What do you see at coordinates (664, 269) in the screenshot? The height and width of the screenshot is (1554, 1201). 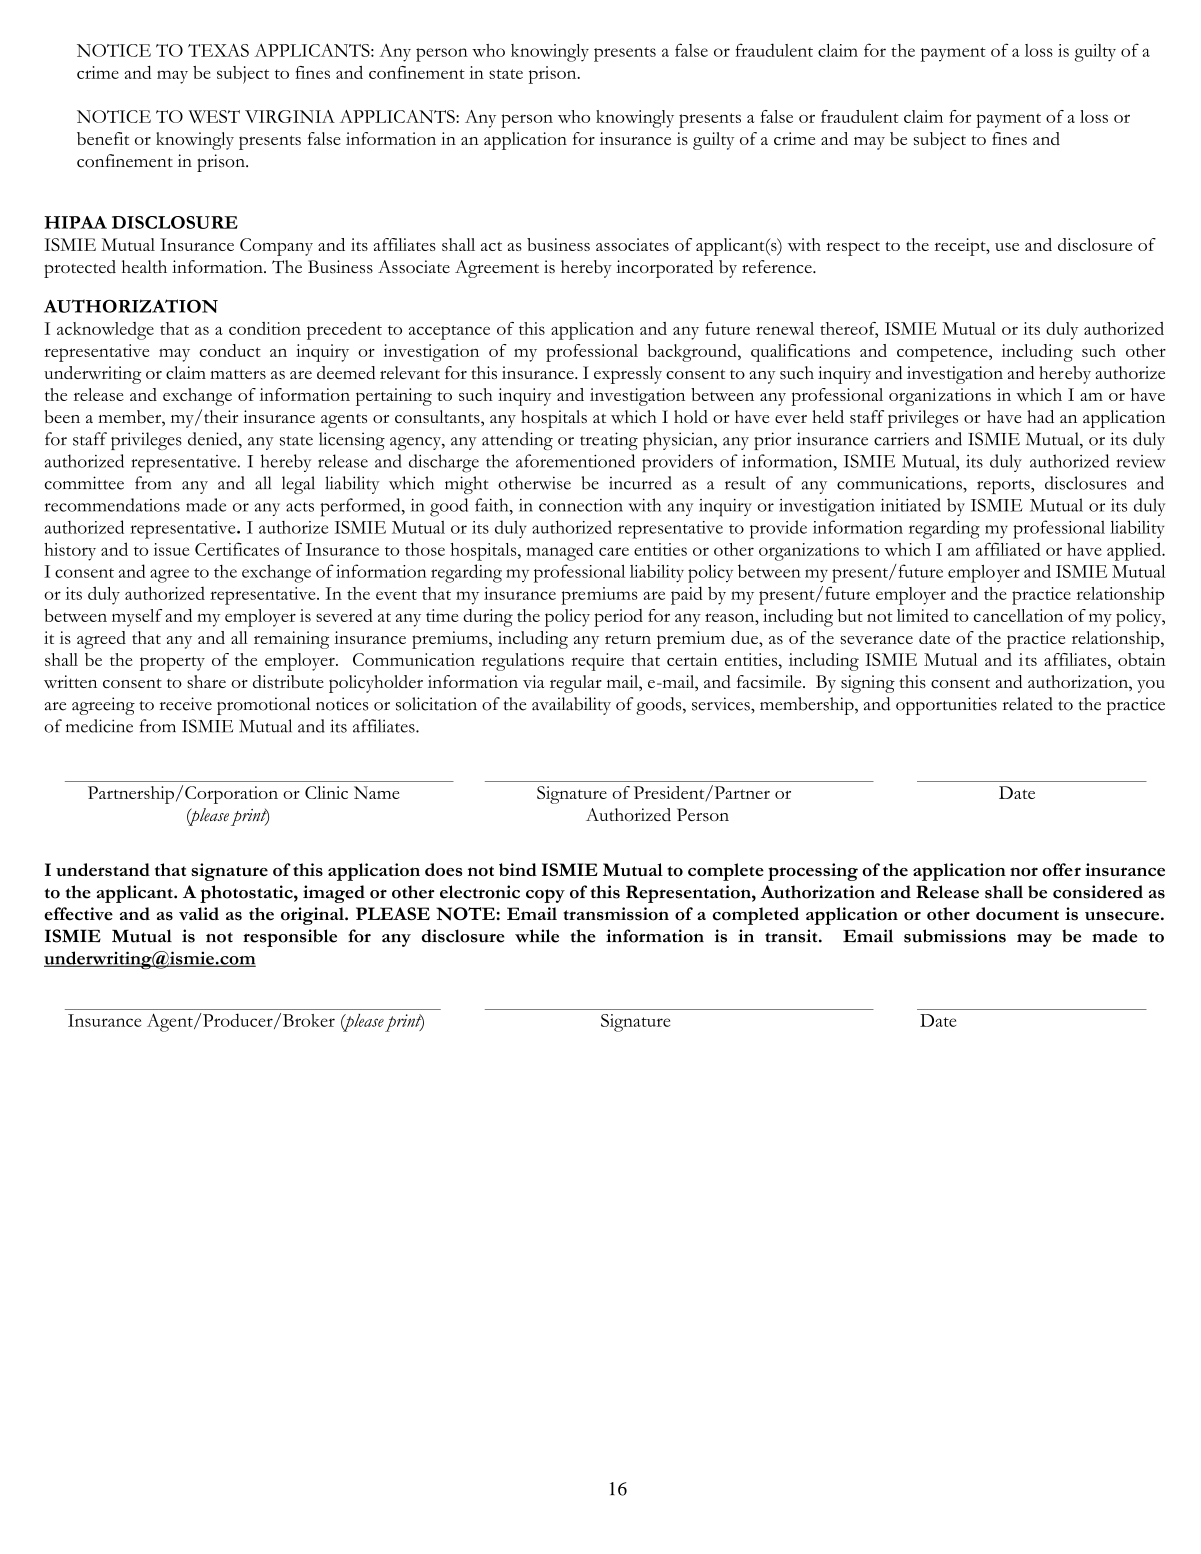 I see `incorporated` at bounding box center [664, 269].
